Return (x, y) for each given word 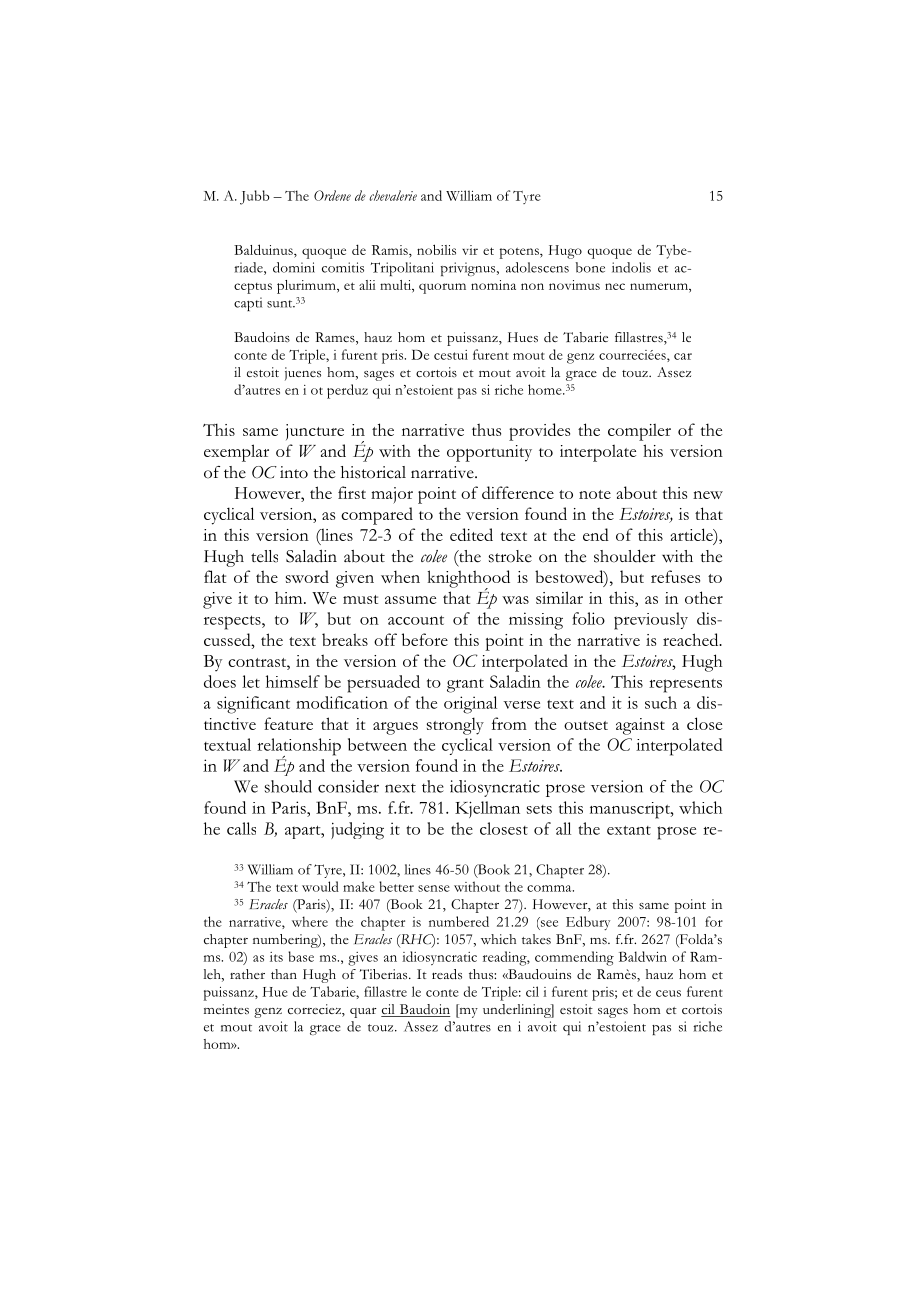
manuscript (631, 810)
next (400, 788)
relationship (299, 748)
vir (470, 250)
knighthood (469, 580)
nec (615, 286)
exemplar (236, 453)
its (276, 957)
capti (248, 304)
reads (447, 974)
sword (307, 576)
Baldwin (643, 956)
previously (651, 621)
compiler (639, 432)
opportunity (489, 453)
